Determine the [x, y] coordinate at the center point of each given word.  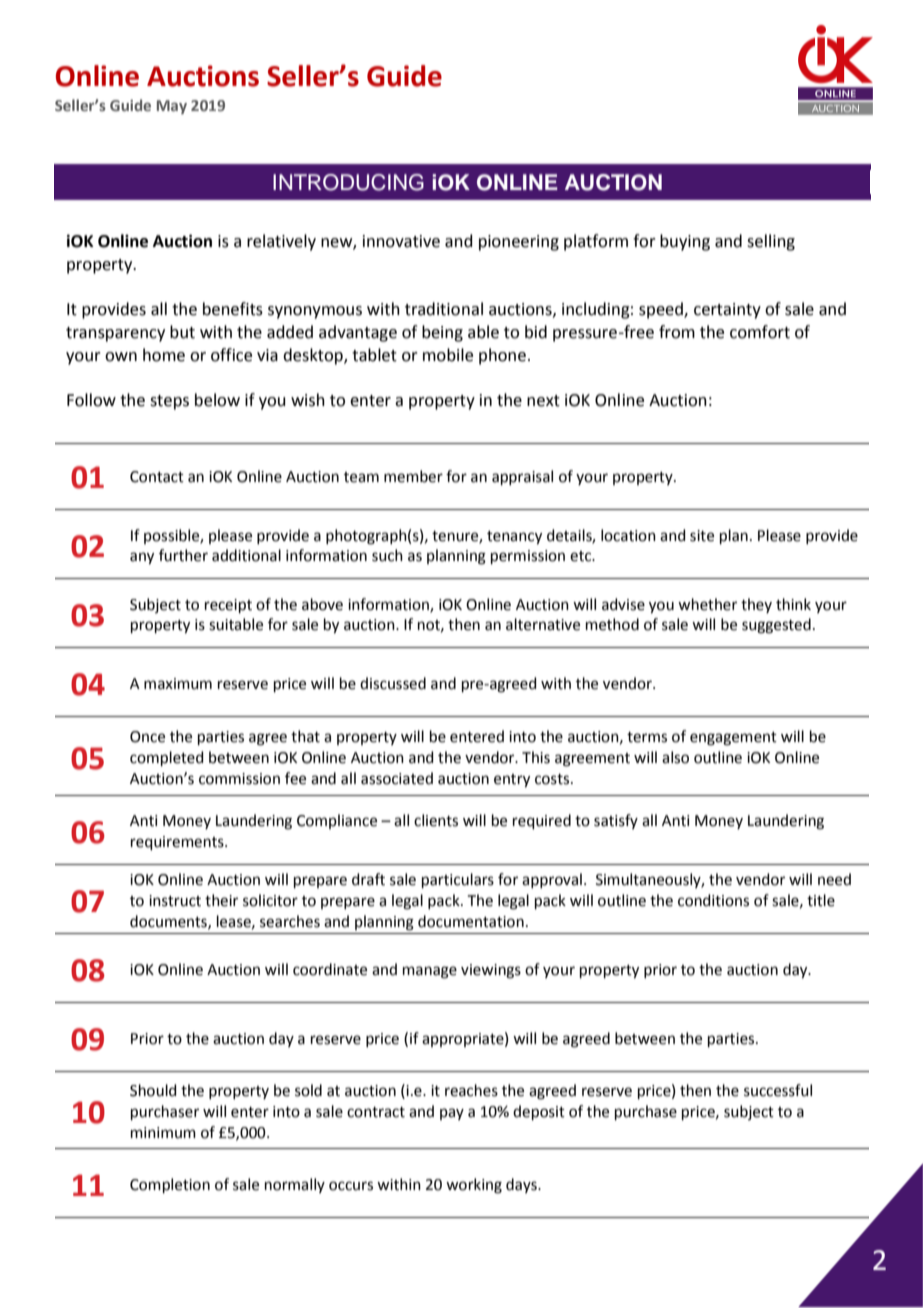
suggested [776, 626]
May [172, 107]
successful [778, 1090]
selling [771, 242]
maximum [178, 684]
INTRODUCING [348, 182]
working [474, 1186]
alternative [543, 624]
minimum [163, 1133]
